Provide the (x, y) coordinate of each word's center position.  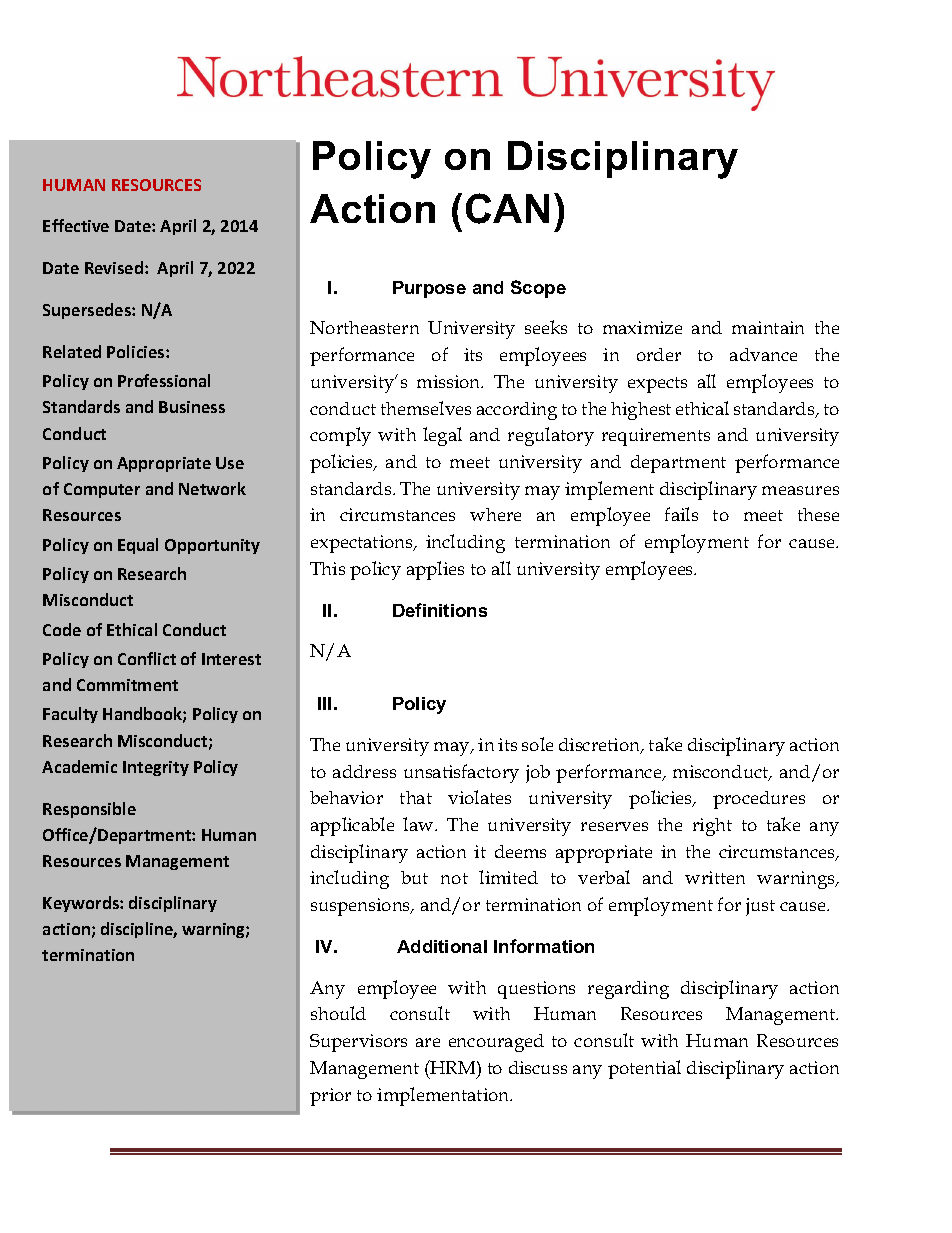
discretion (601, 746)
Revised (114, 267)
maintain (768, 327)
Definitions (440, 610)
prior (330, 1097)
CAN (507, 208)
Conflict (147, 658)
